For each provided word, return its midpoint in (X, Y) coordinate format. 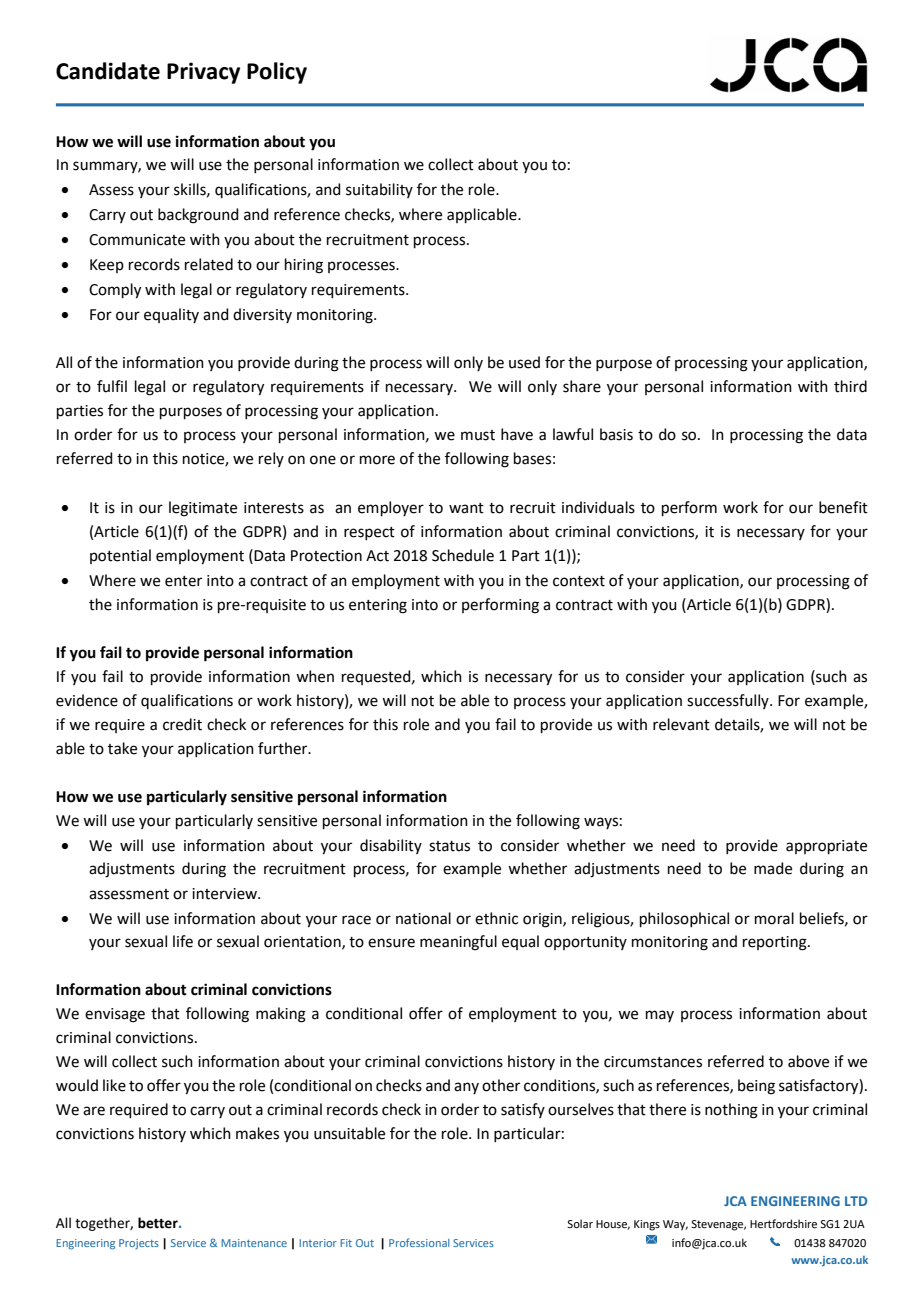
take (122, 748)
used (524, 362)
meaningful (458, 943)
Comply (115, 291)
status (449, 846)
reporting (776, 943)
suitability (379, 190)
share (582, 386)
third (850, 386)
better (159, 1223)
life (183, 941)
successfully (729, 701)
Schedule (463, 555)
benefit (843, 507)
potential (120, 556)
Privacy (203, 73)
